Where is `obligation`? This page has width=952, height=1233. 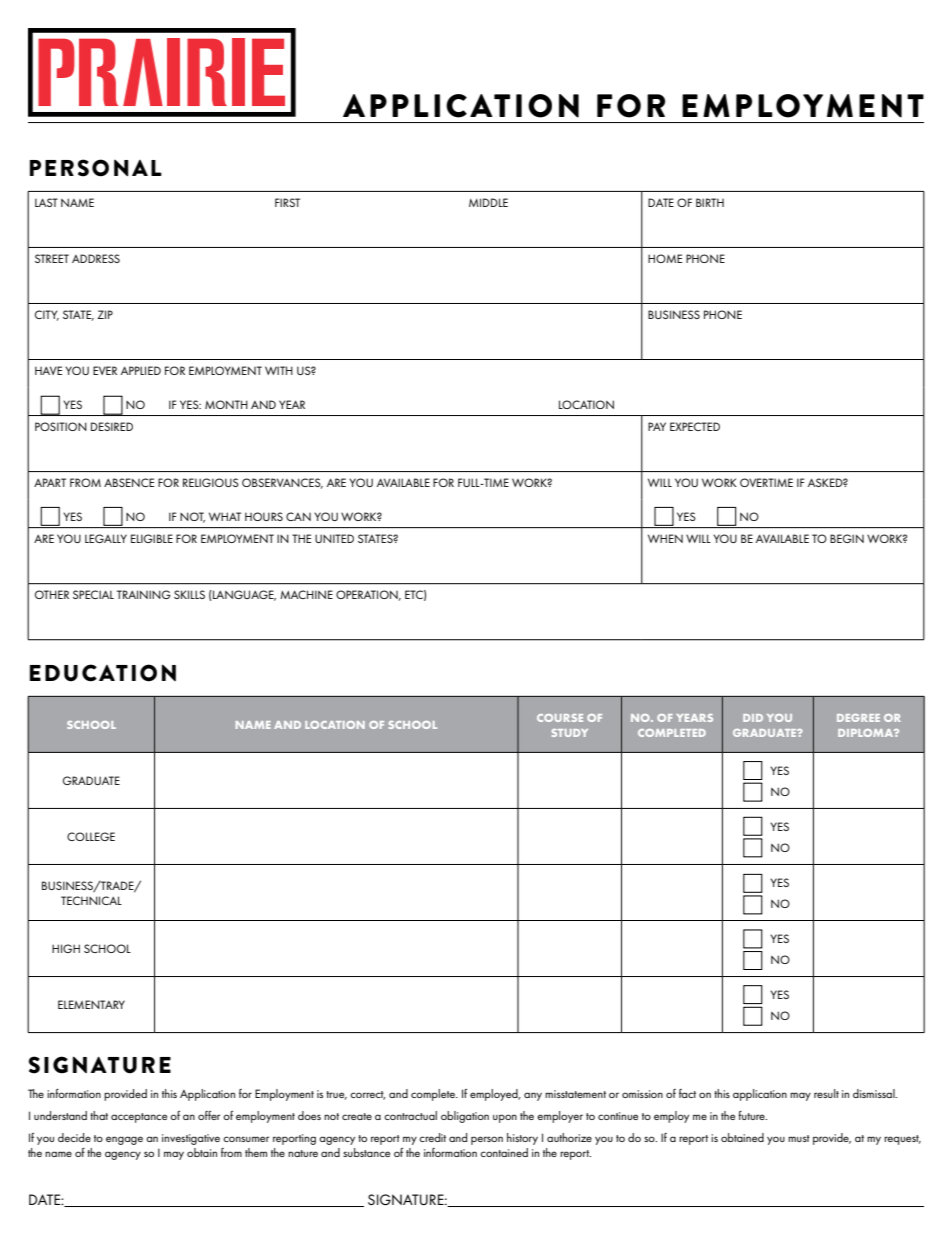 obligation is located at coordinates (465, 1117).
